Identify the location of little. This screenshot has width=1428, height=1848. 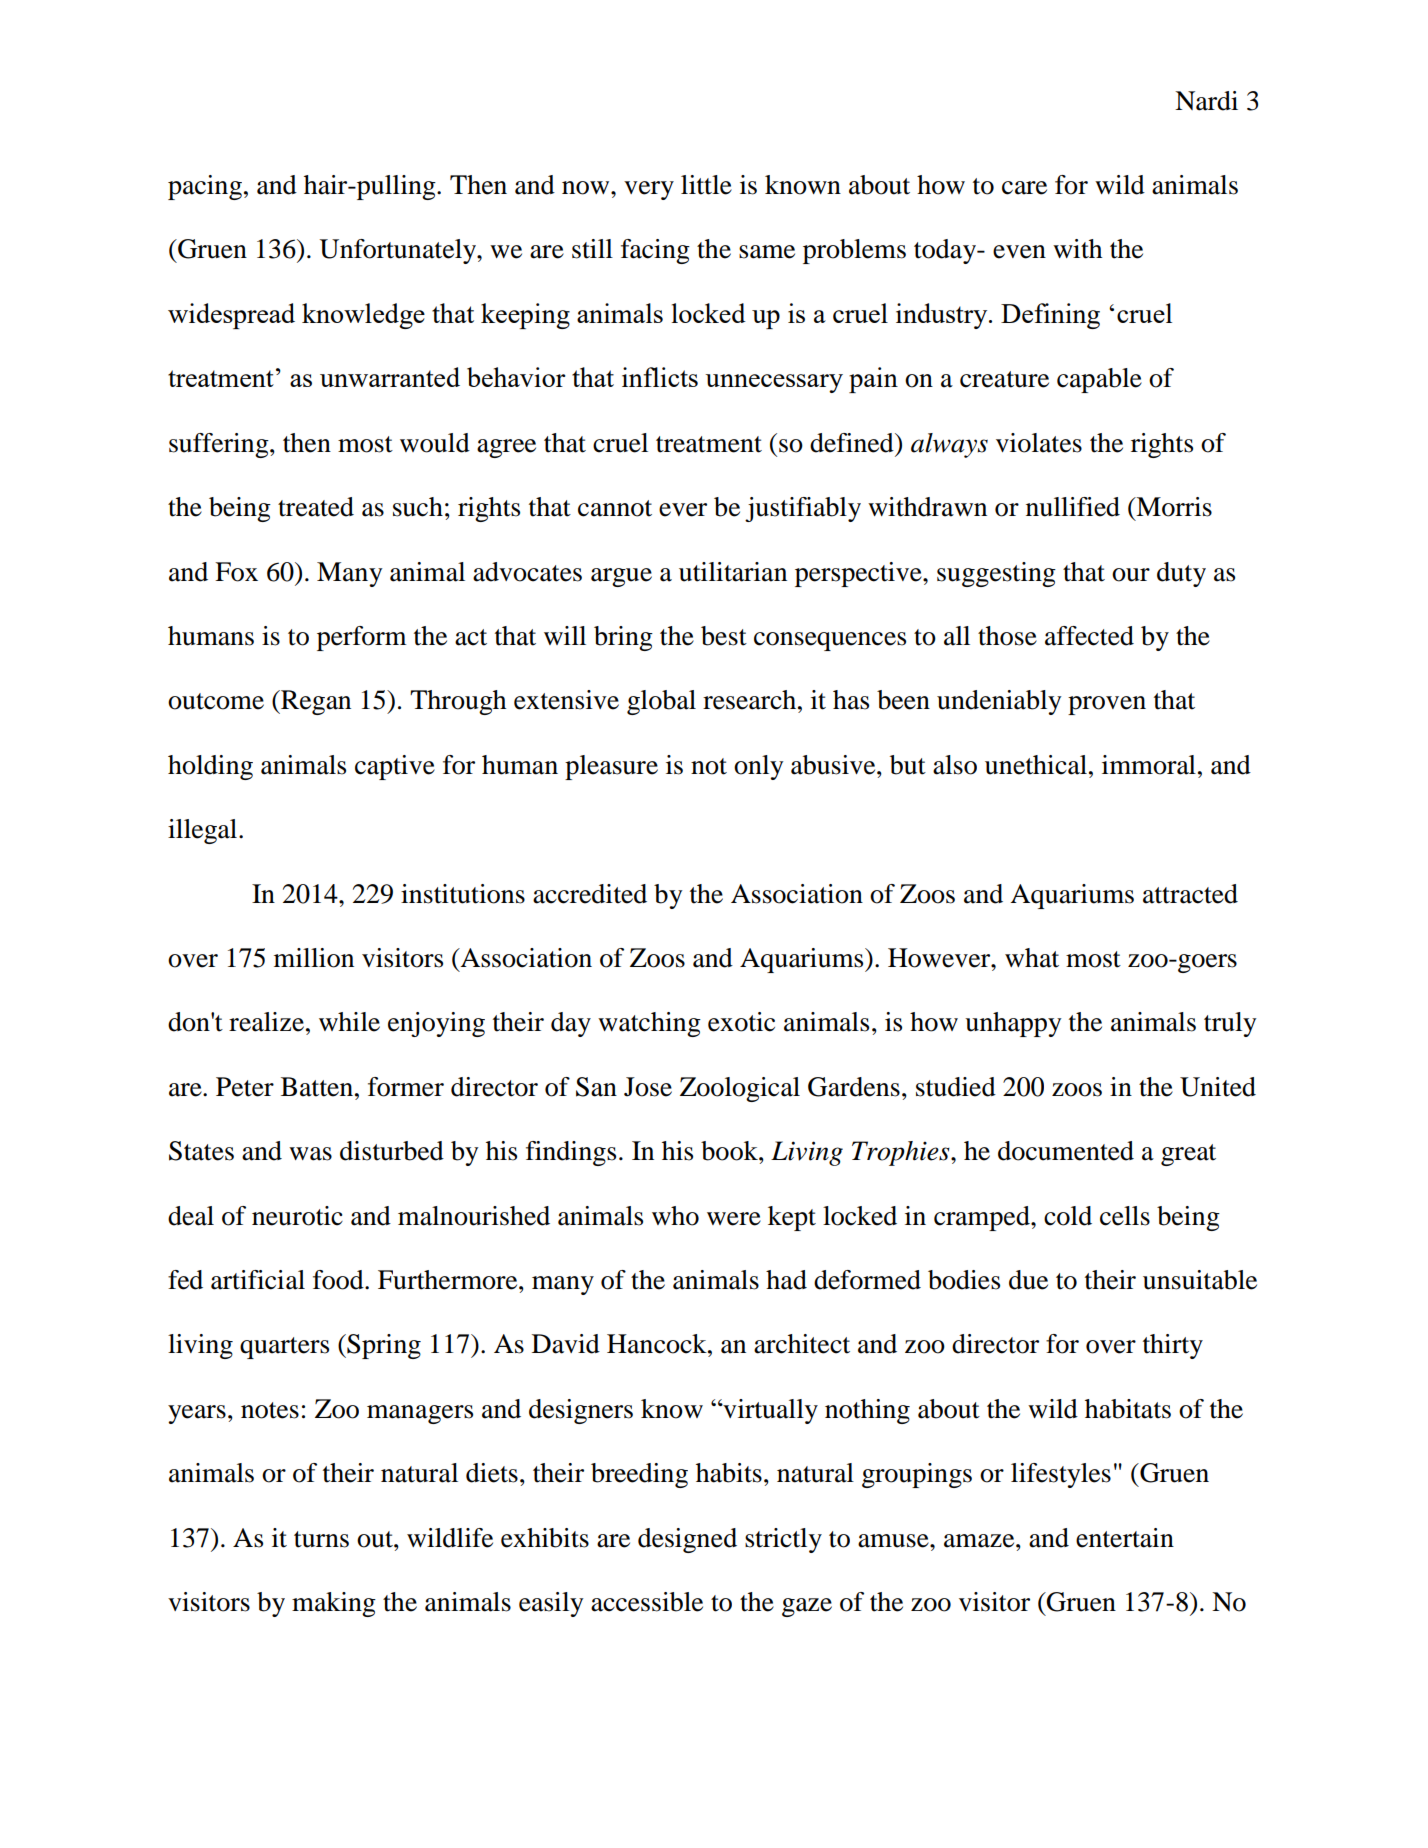
(706, 185).
